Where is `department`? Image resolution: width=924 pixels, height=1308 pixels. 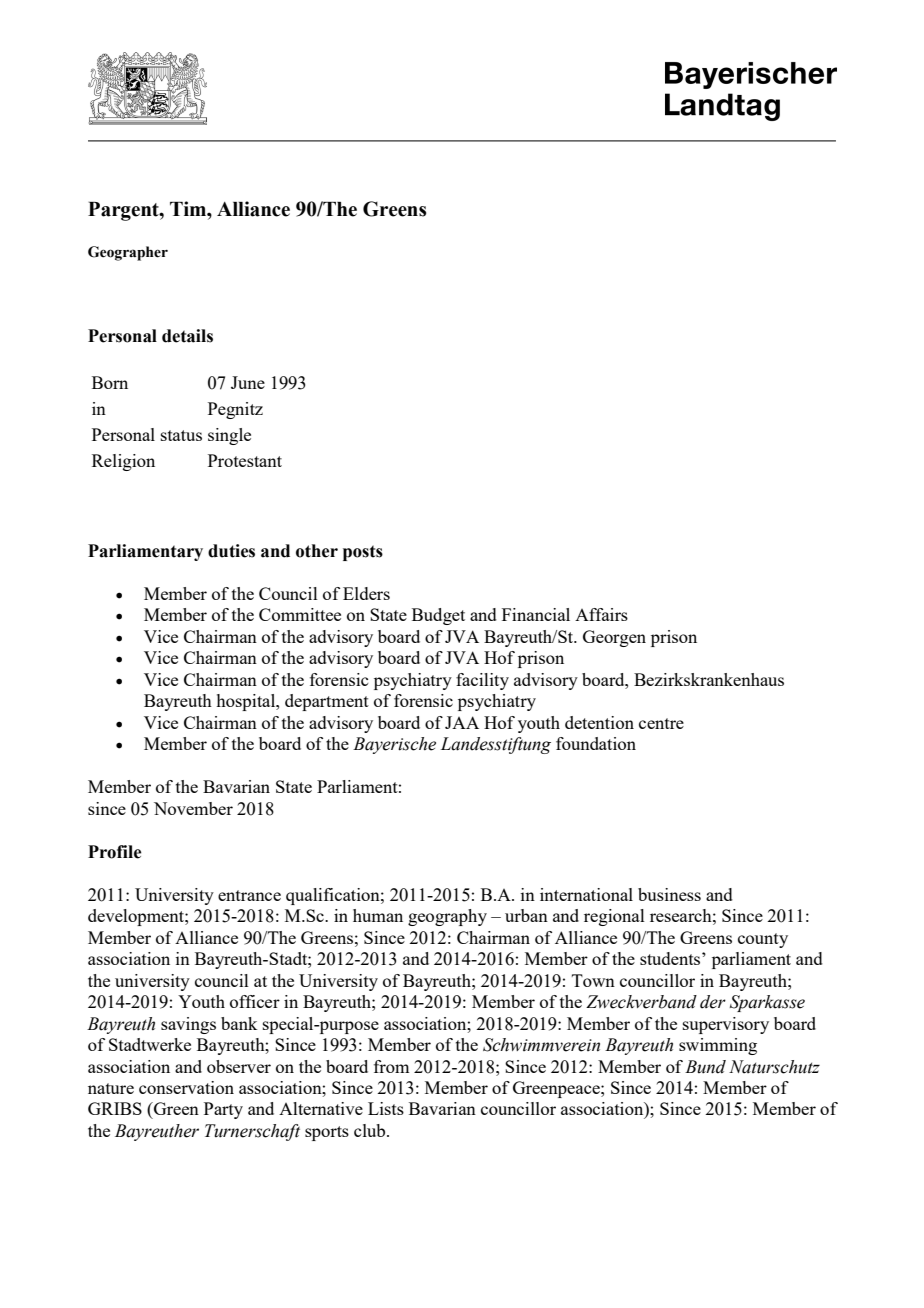 department is located at coordinates (327, 702).
